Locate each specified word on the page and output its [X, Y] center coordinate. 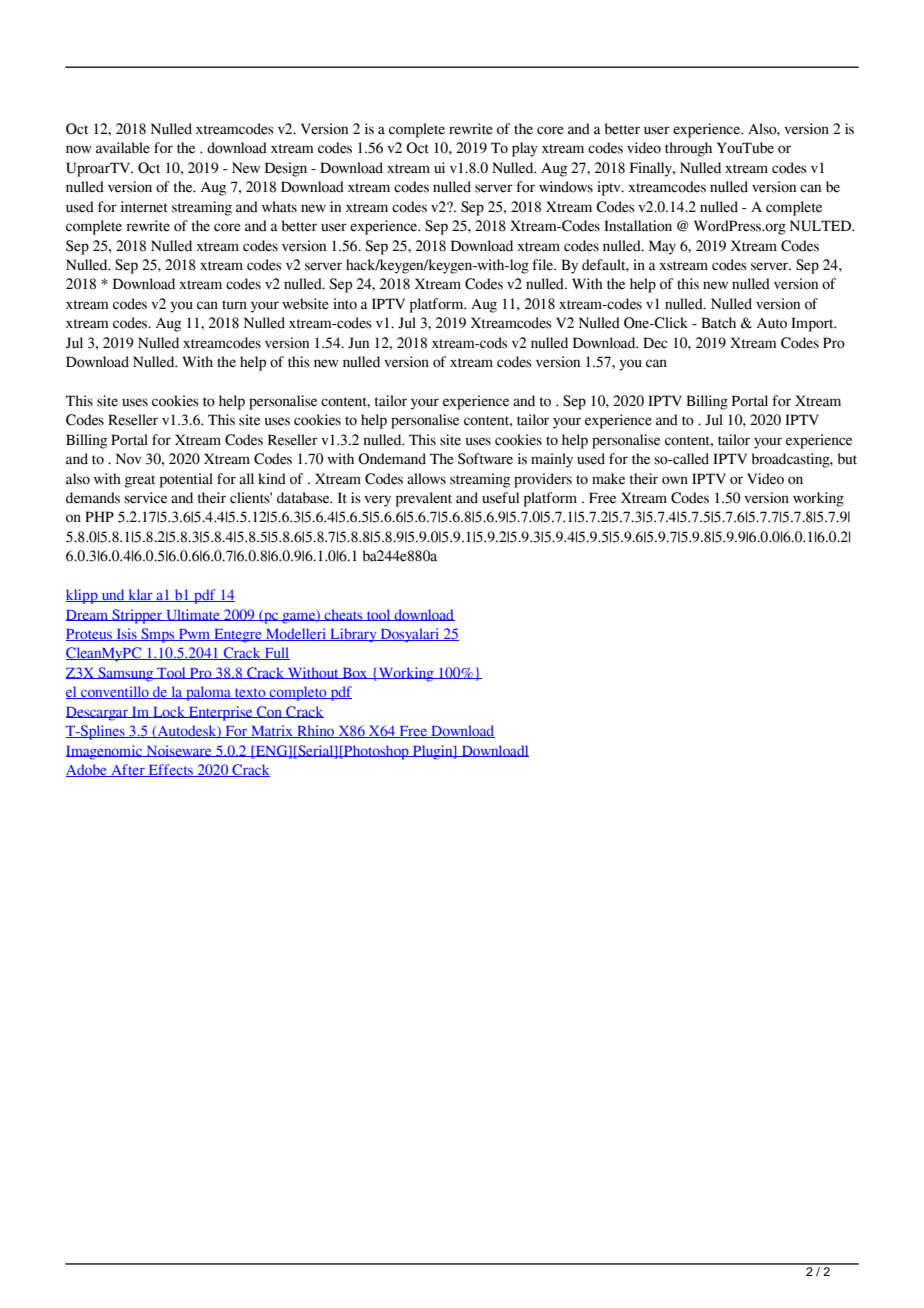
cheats [344, 615]
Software [485, 459]
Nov [129, 459]
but [847, 459]
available [123, 148]
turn [234, 305]
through [688, 149]
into [345, 304]
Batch [718, 323]
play [525, 149]
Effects [170, 770]
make [608, 479]
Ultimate [193, 615]
